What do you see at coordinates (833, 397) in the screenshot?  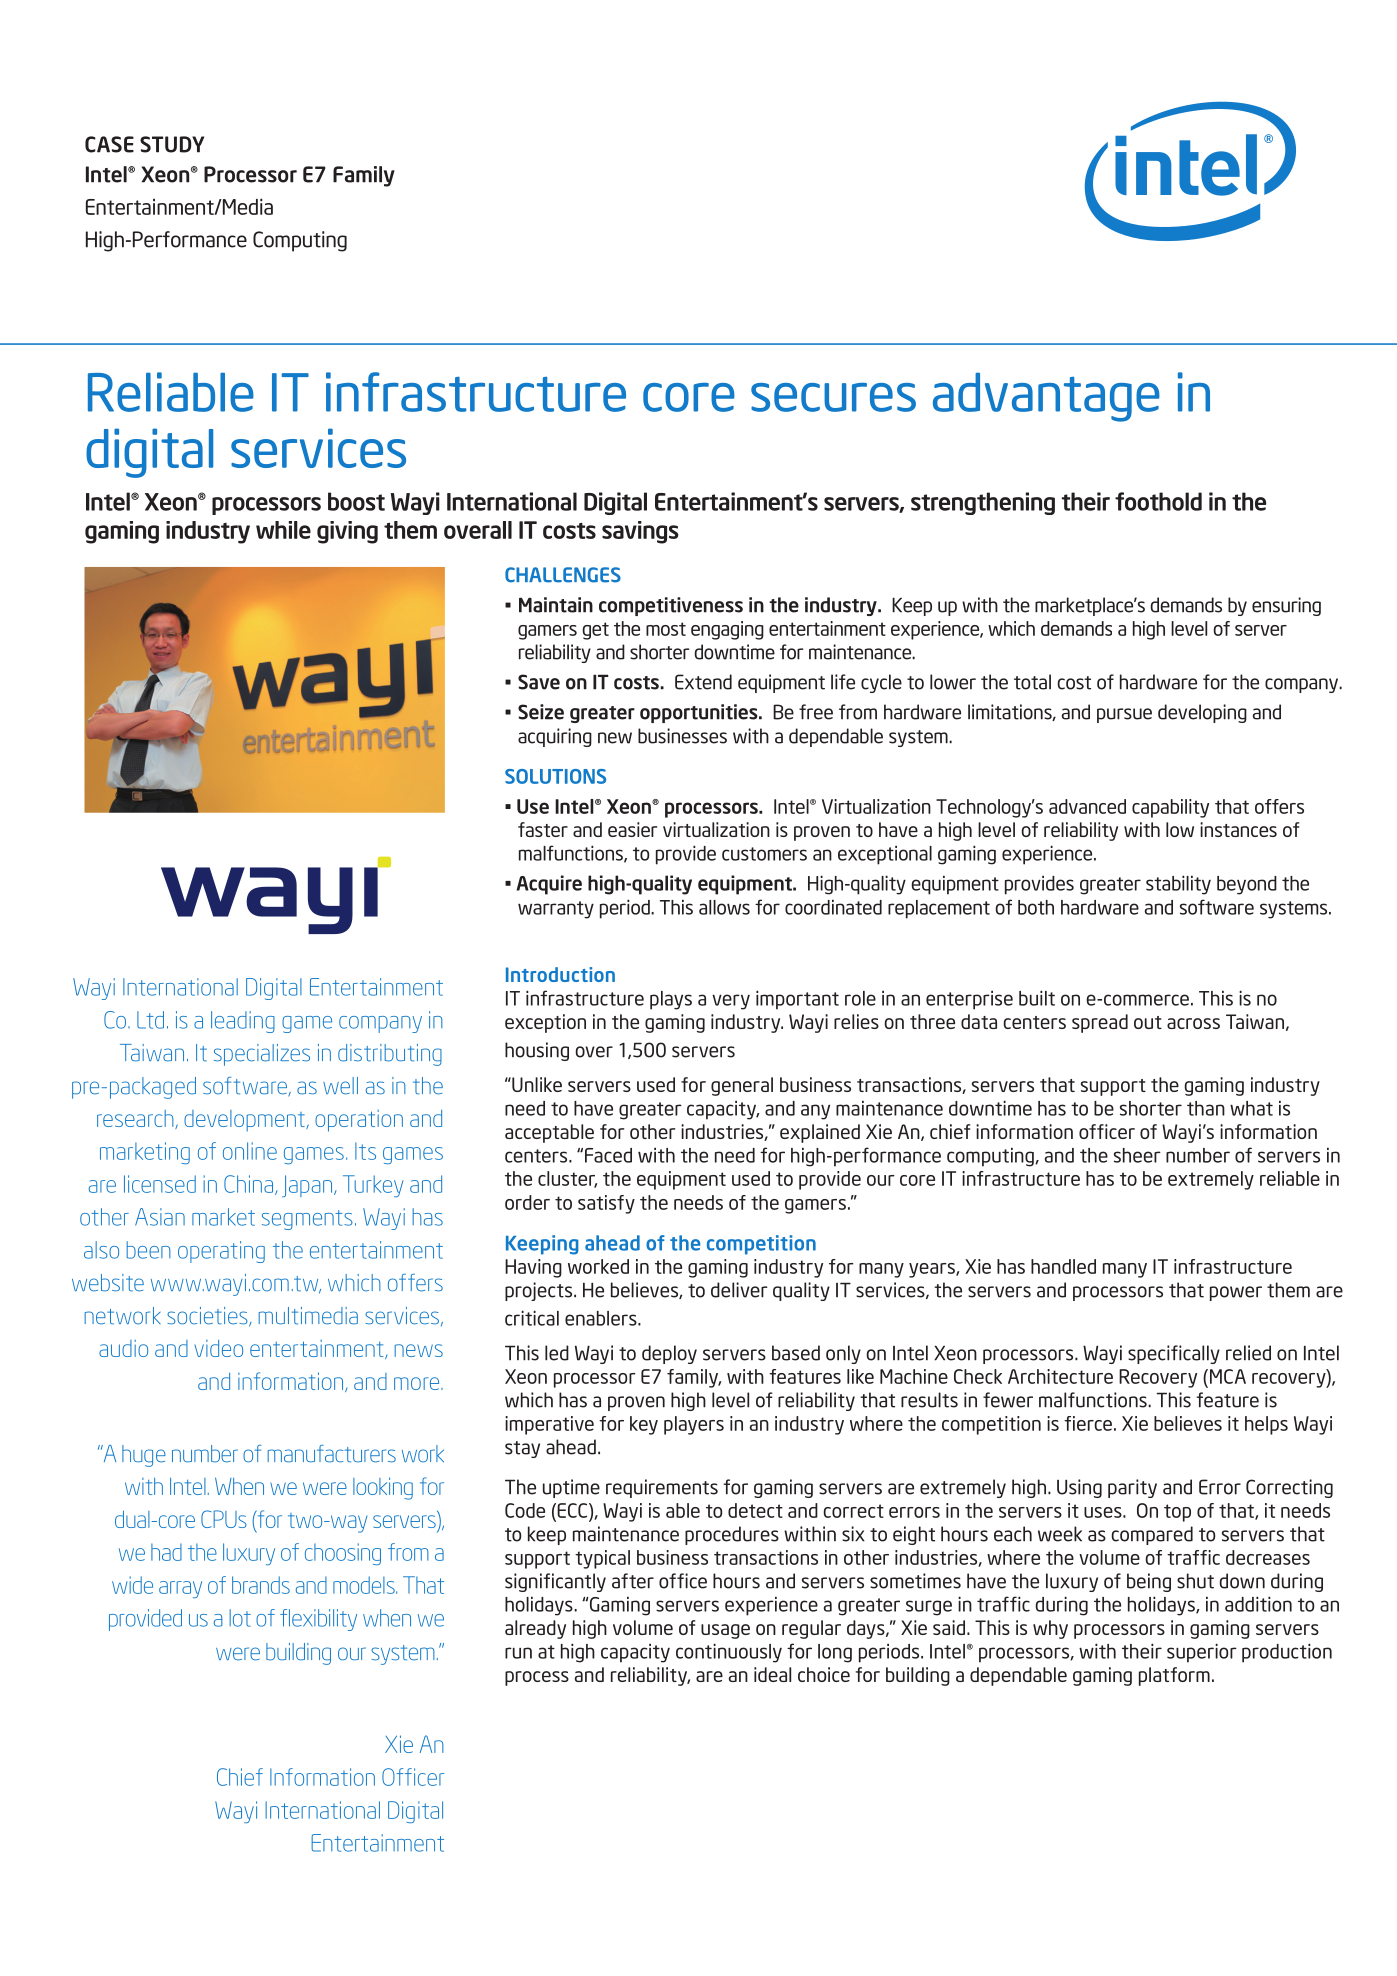 I see `secures` at bounding box center [833, 397].
